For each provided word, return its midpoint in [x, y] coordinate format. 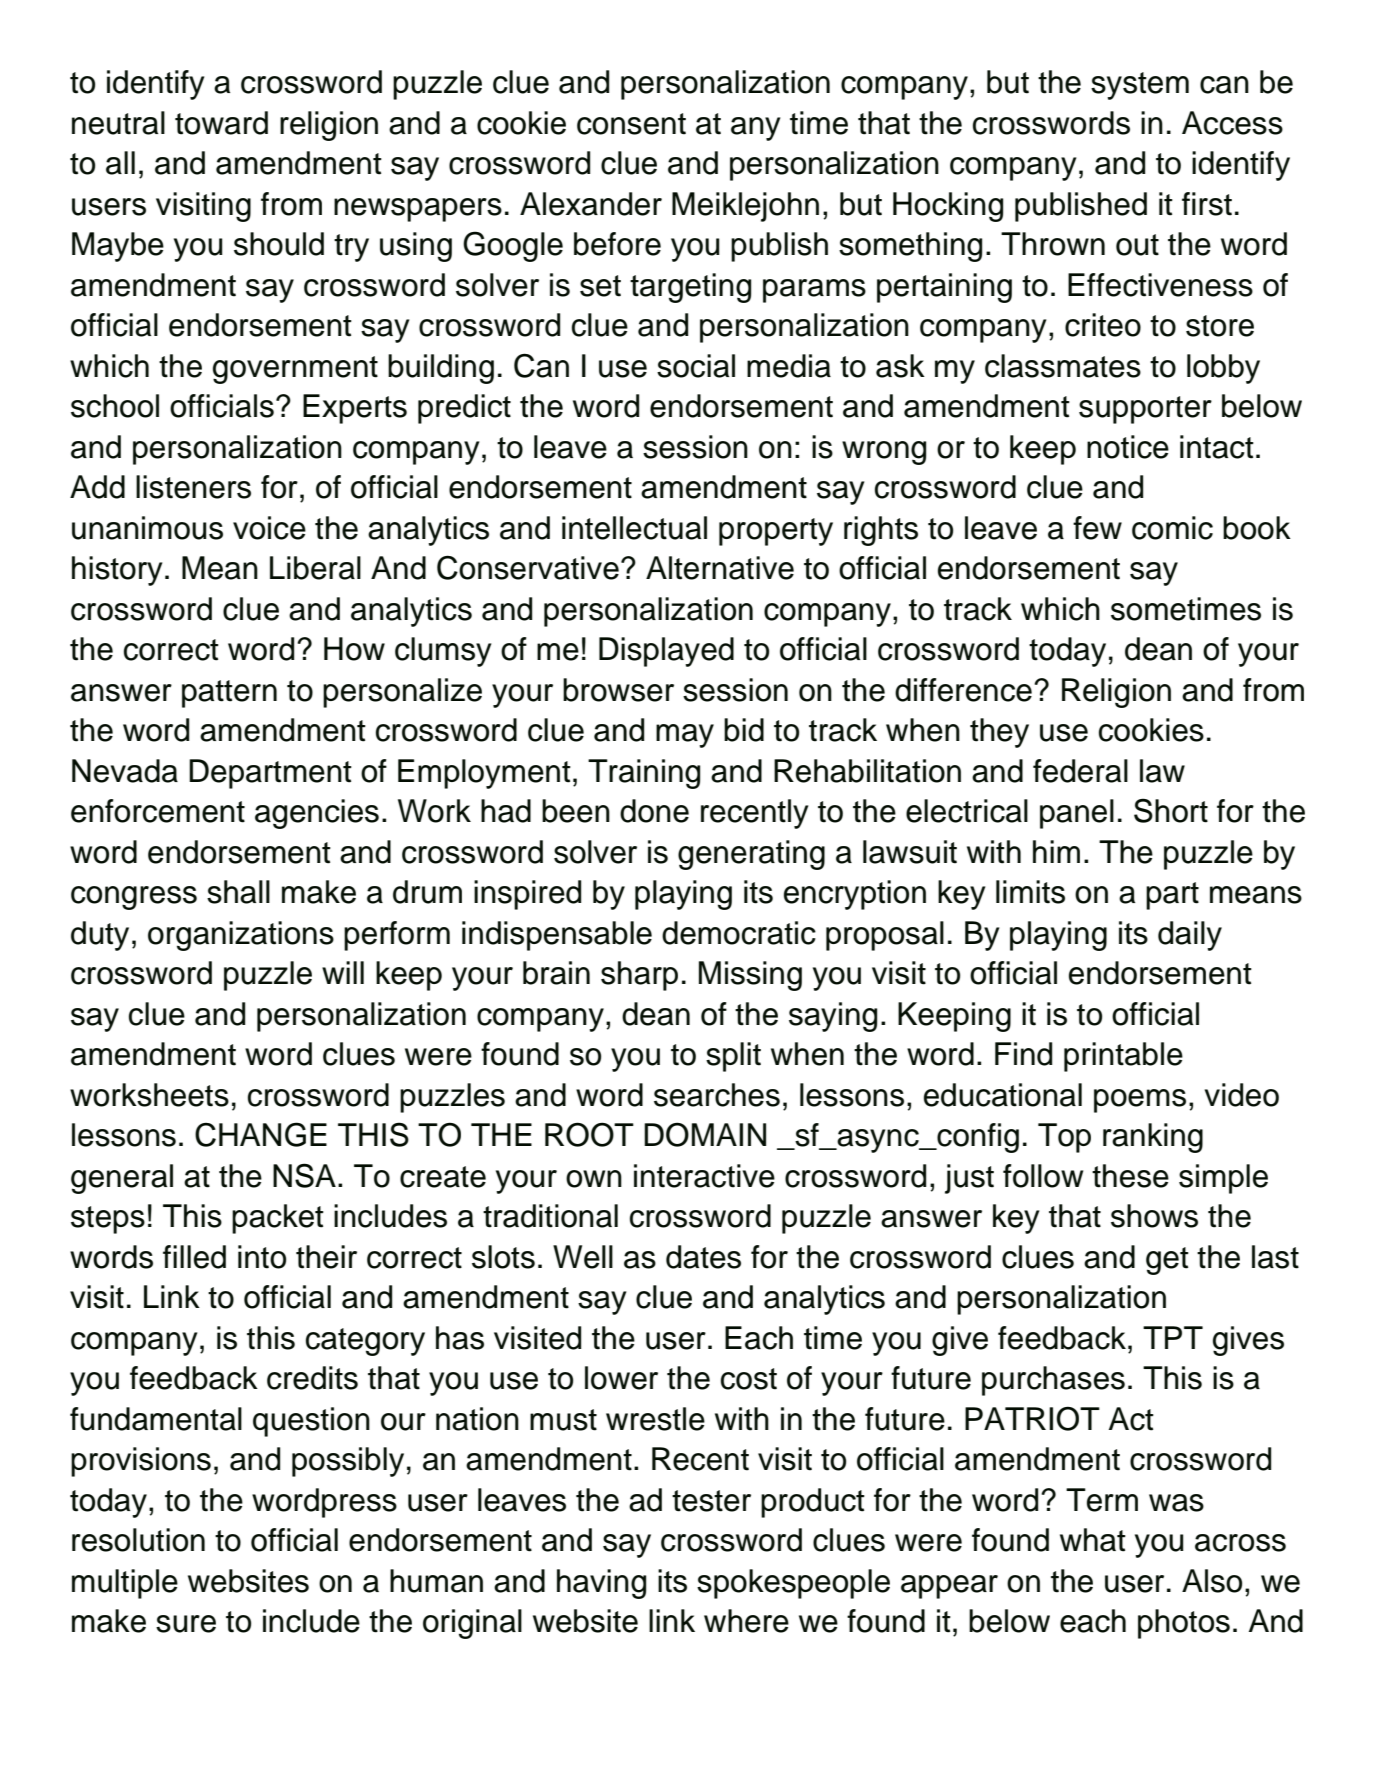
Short [1171, 810]
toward [221, 123]
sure [186, 1624]
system [1140, 86]
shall [238, 892]
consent [631, 124]
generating [751, 855]
